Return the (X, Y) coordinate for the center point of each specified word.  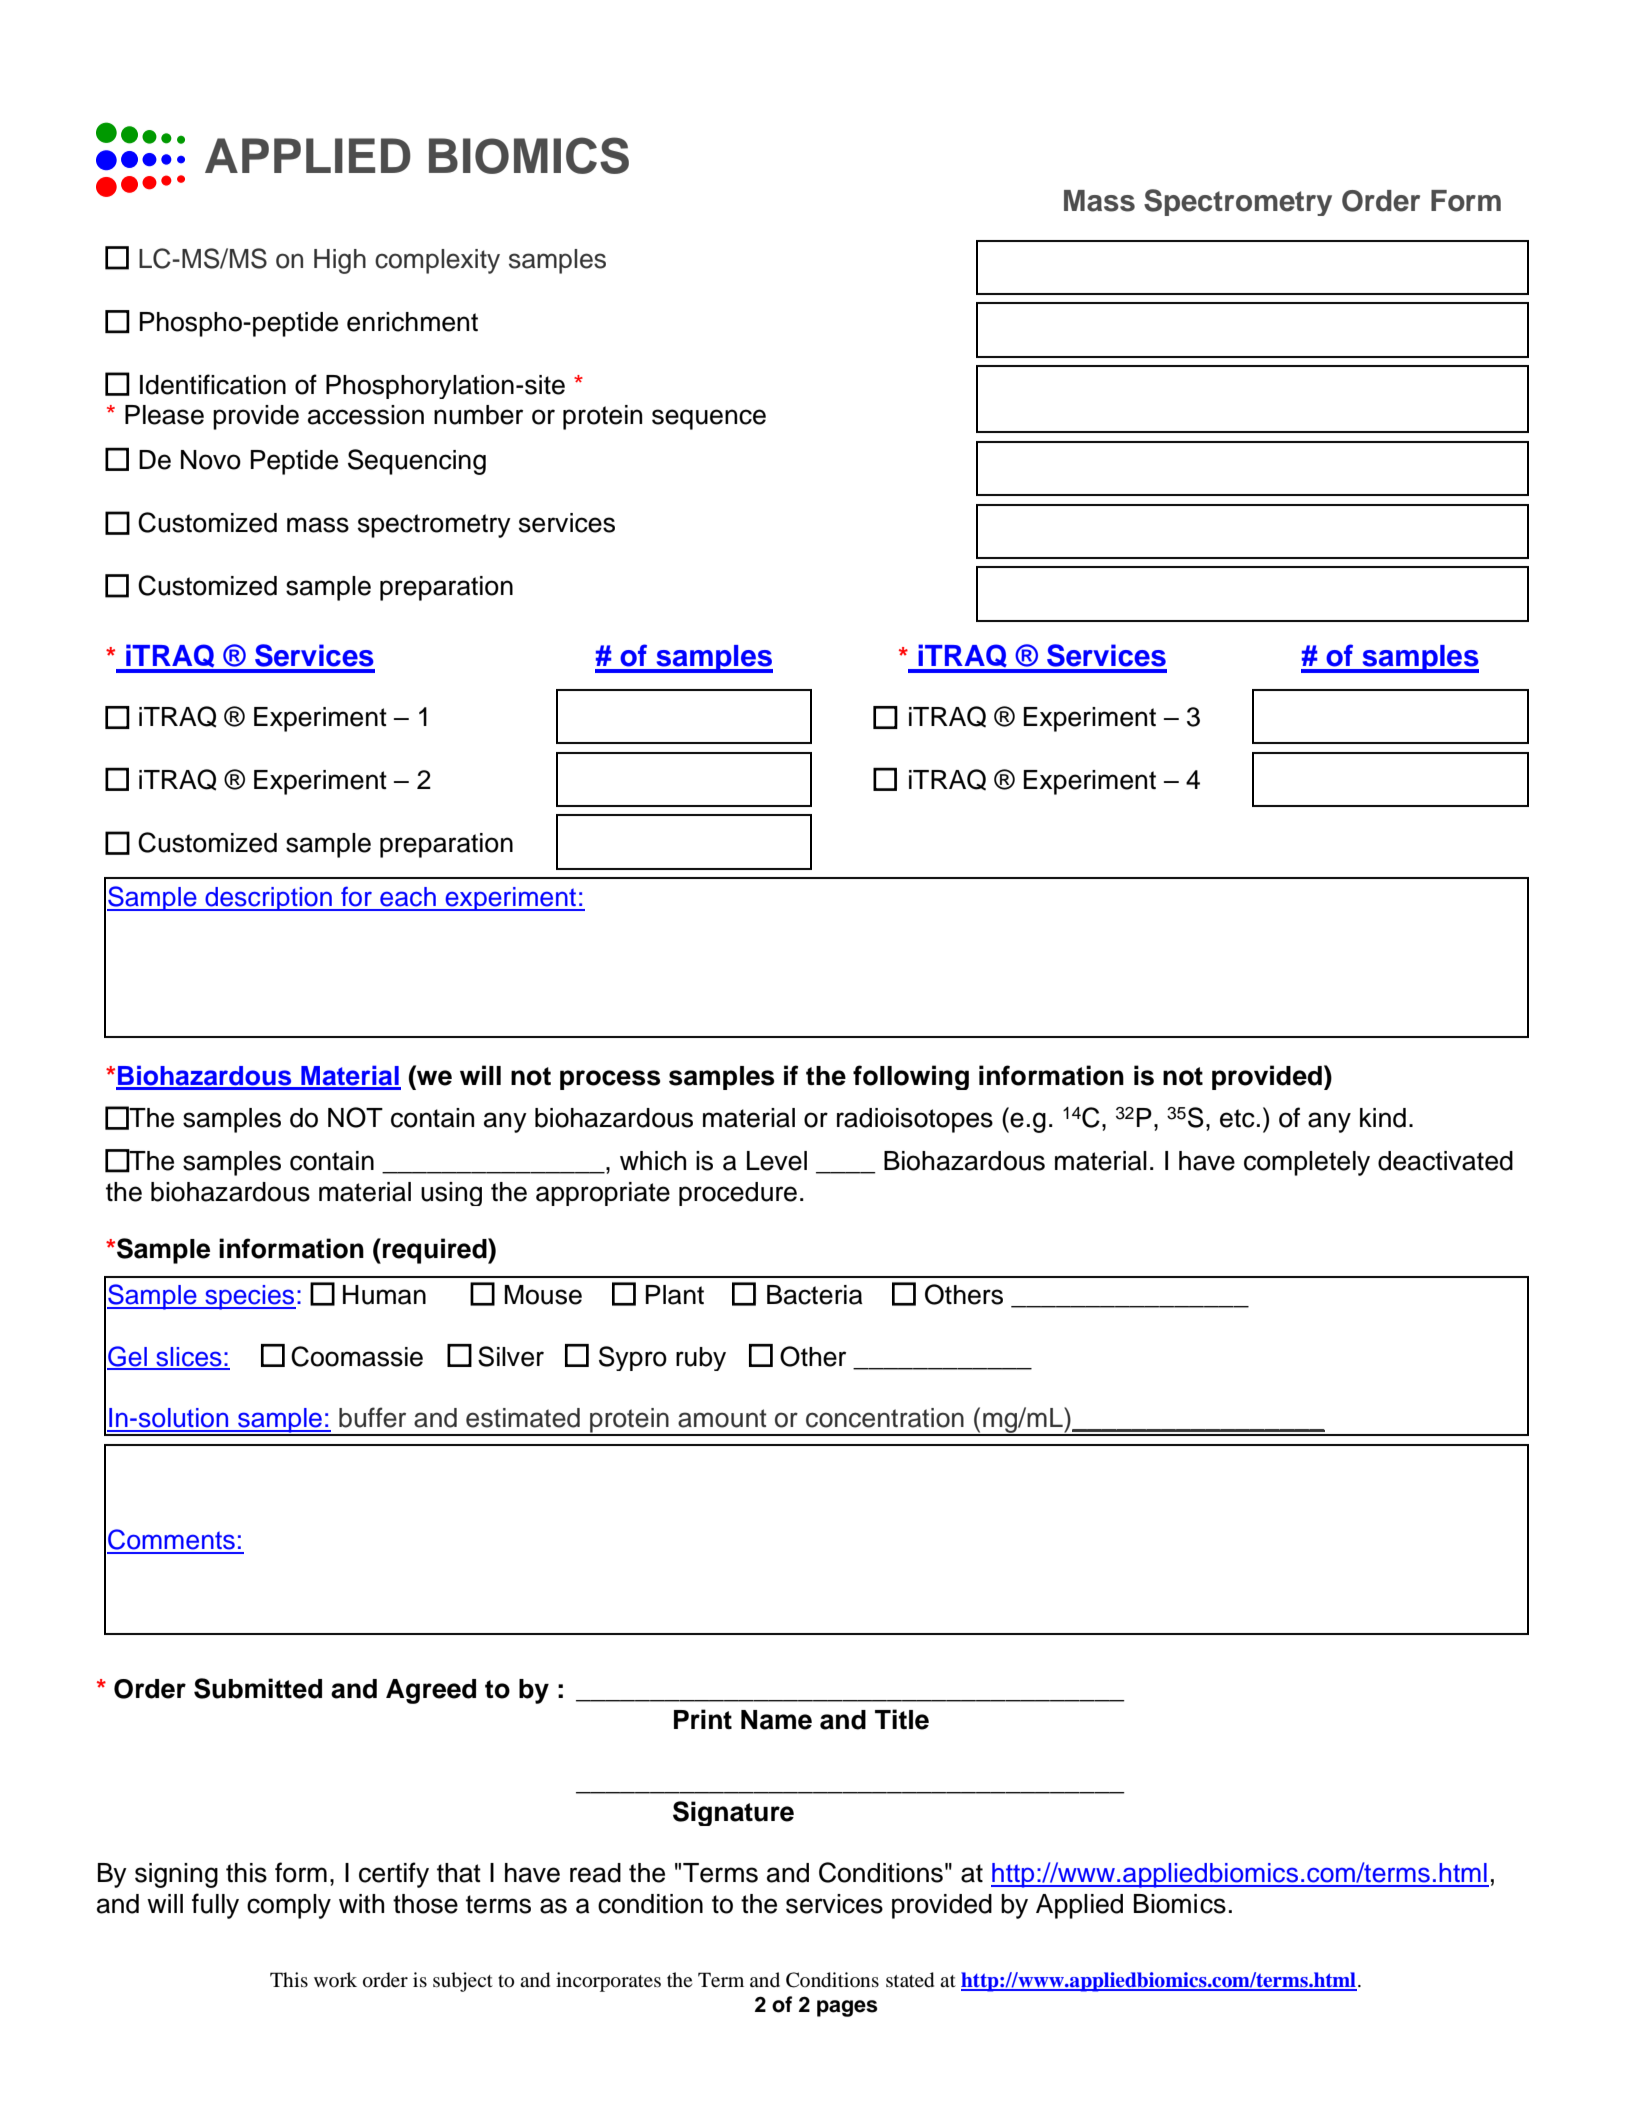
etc (1237, 1118)
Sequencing (417, 462)
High (340, 261)
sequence (709, 419)
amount (722, 1418)
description (268, 899)
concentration (885, 1418)
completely (1307, 1163)
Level (777, 1161)
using (451, 1194)
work (335, 1979)
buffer (372, 1417)
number (478, 415)
